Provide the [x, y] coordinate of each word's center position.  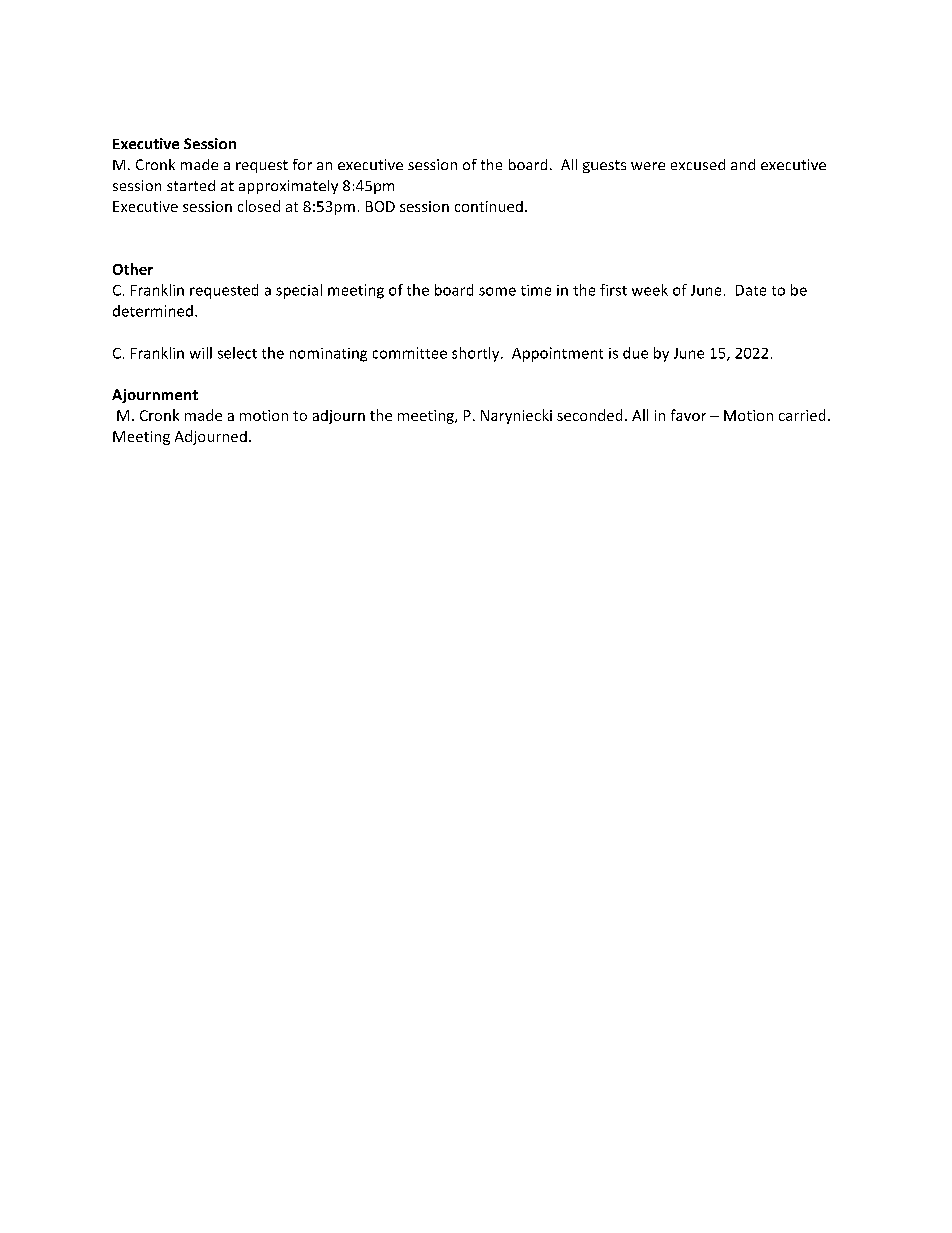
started [191, 185]
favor [688, 415]
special [299, 291]
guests [604, 166]
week [650, 290]
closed [259, 206]
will [201, 353]
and [743, 164]
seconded [589, 415]
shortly [477, 354]
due [635, 353]
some [497, 291]
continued [489, 206]
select [237, 353]
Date [751, 290]
